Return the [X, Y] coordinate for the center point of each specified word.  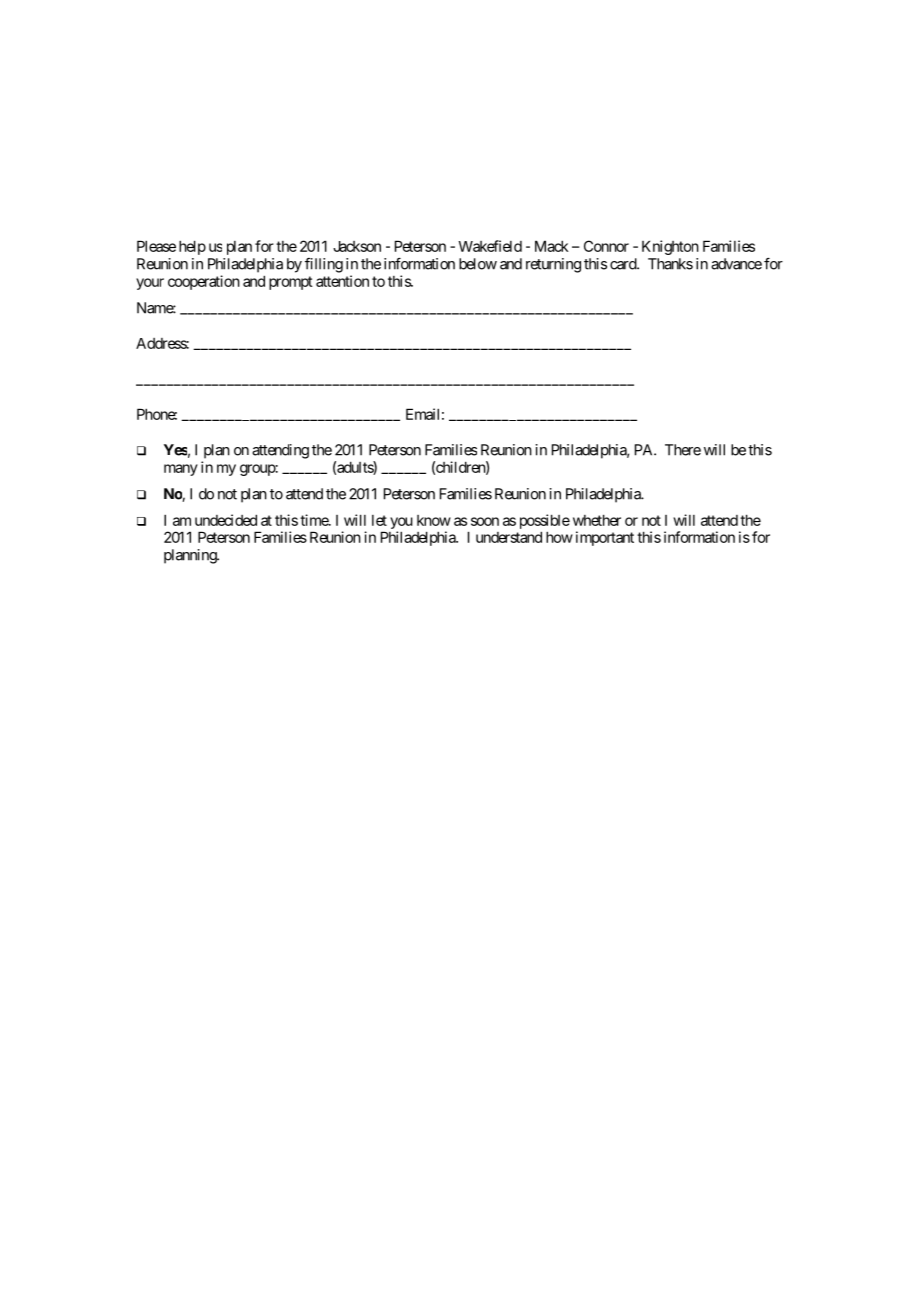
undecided [226, 520]
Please [156, 246]
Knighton [670, 247]
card [624, 264]
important [605, 538]
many [181, 470]
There [683, 450]
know [434, 520]
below [478, 264]
